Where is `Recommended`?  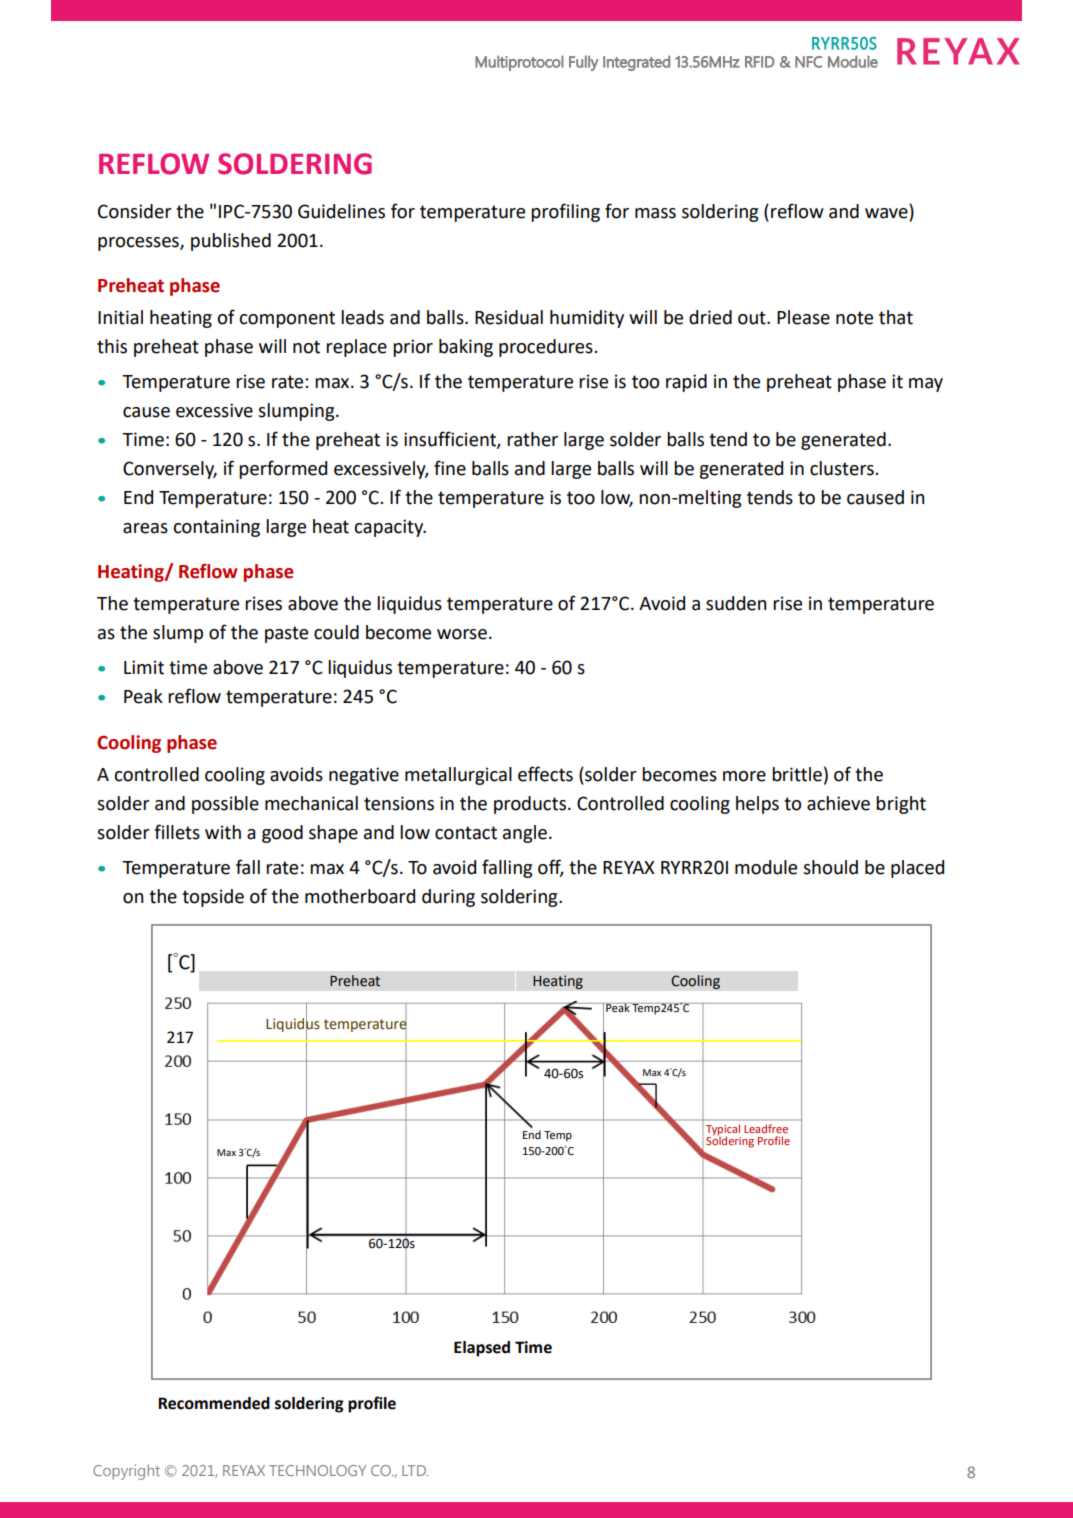
Recommended is located at coordinates (214, 1403).
